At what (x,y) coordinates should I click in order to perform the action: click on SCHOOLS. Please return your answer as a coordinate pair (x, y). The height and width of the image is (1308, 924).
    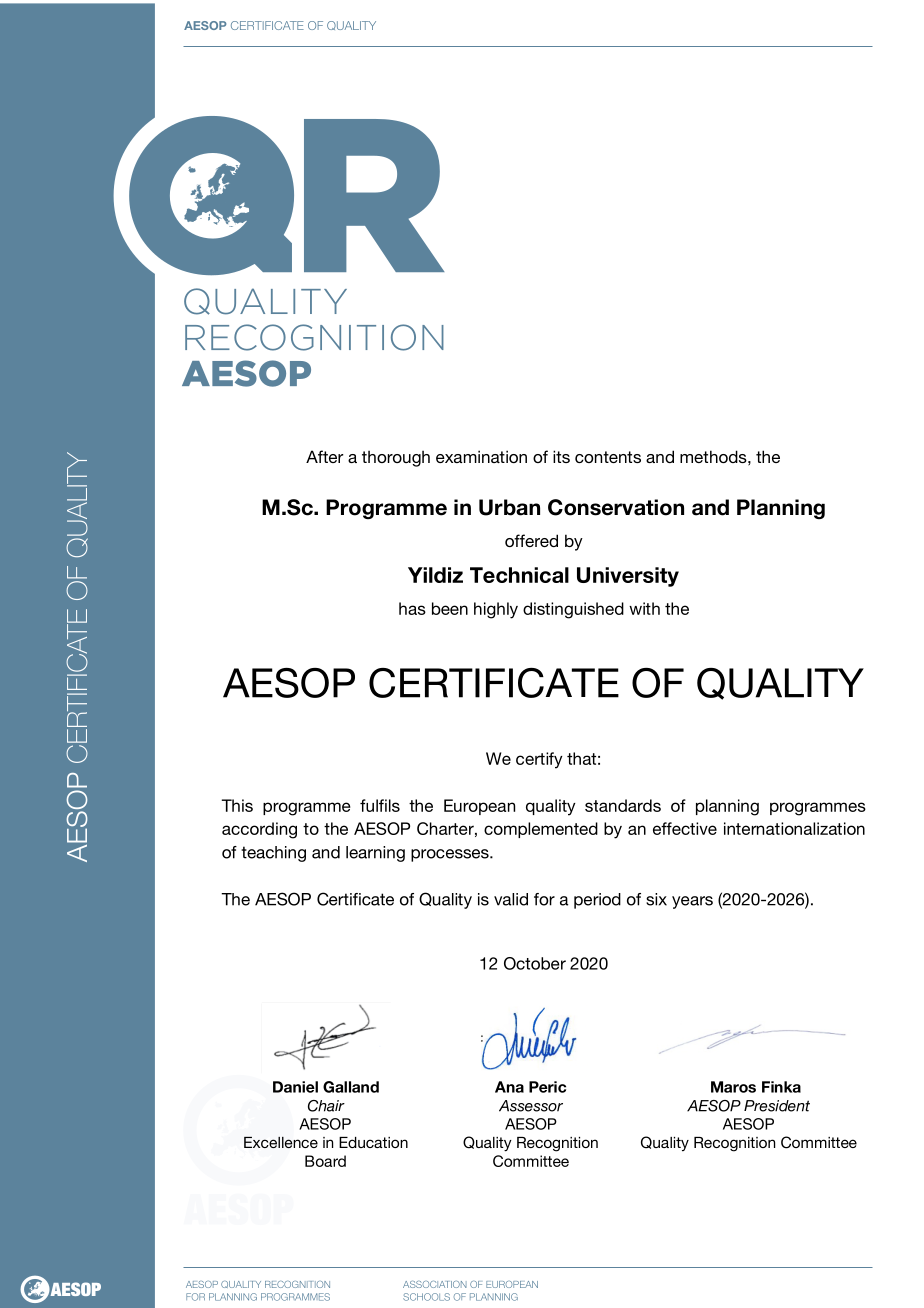
    Looking at the image, I should click on (426, 1297).
